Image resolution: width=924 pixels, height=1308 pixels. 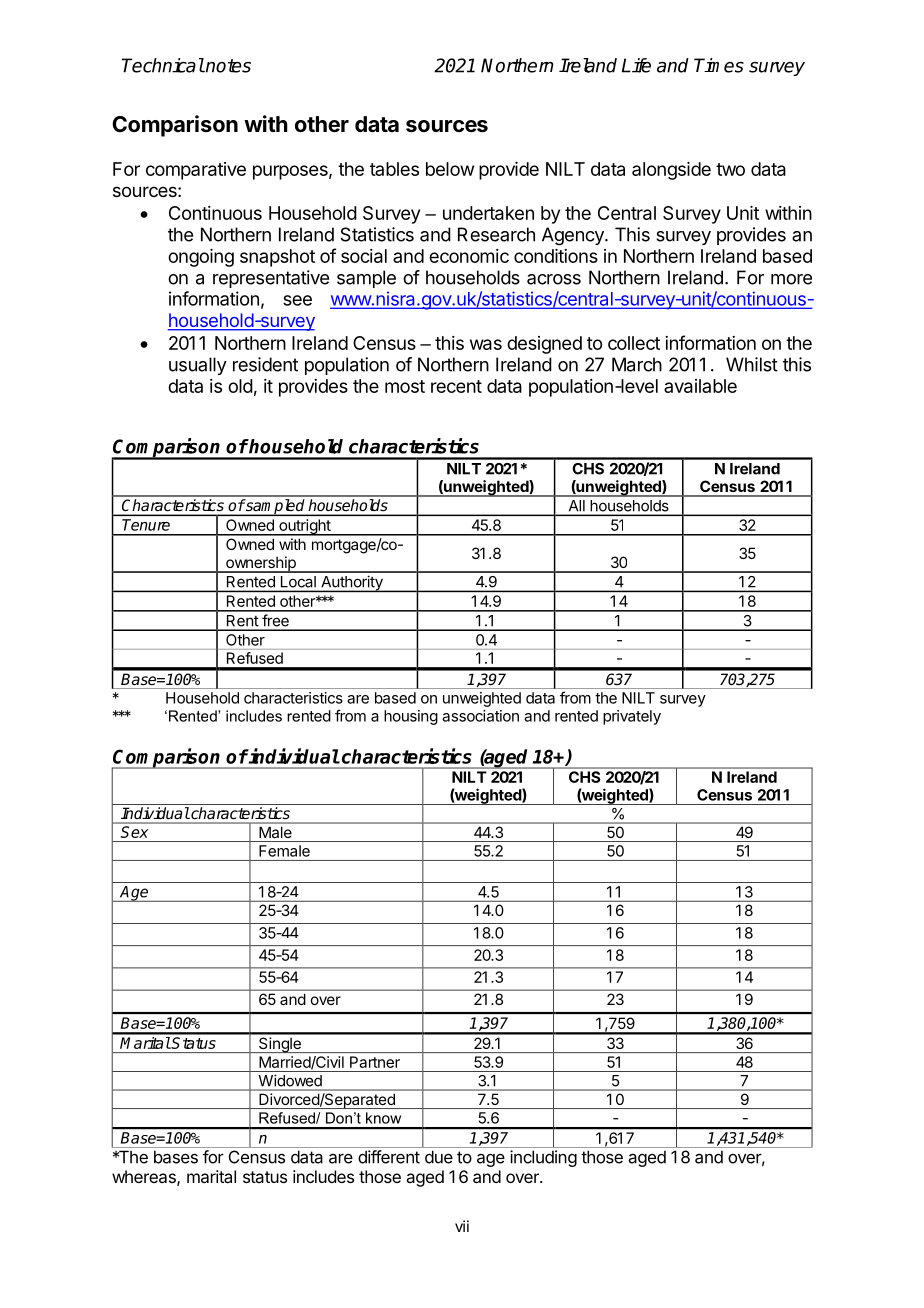 I want to click on notes, so click(x=227, y=66).
